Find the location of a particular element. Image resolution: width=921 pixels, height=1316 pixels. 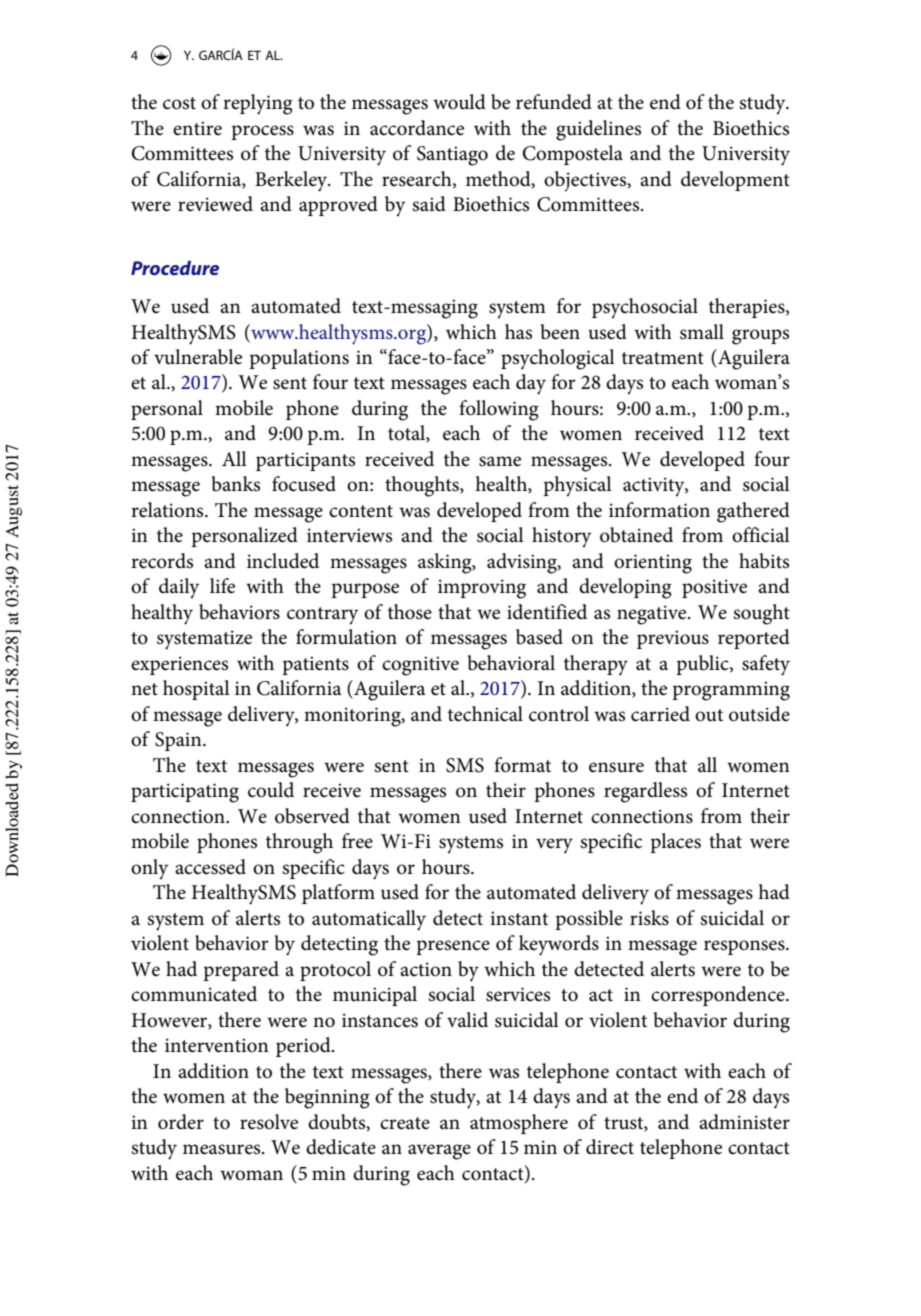

administer is located at coordinates (744, 1122).
